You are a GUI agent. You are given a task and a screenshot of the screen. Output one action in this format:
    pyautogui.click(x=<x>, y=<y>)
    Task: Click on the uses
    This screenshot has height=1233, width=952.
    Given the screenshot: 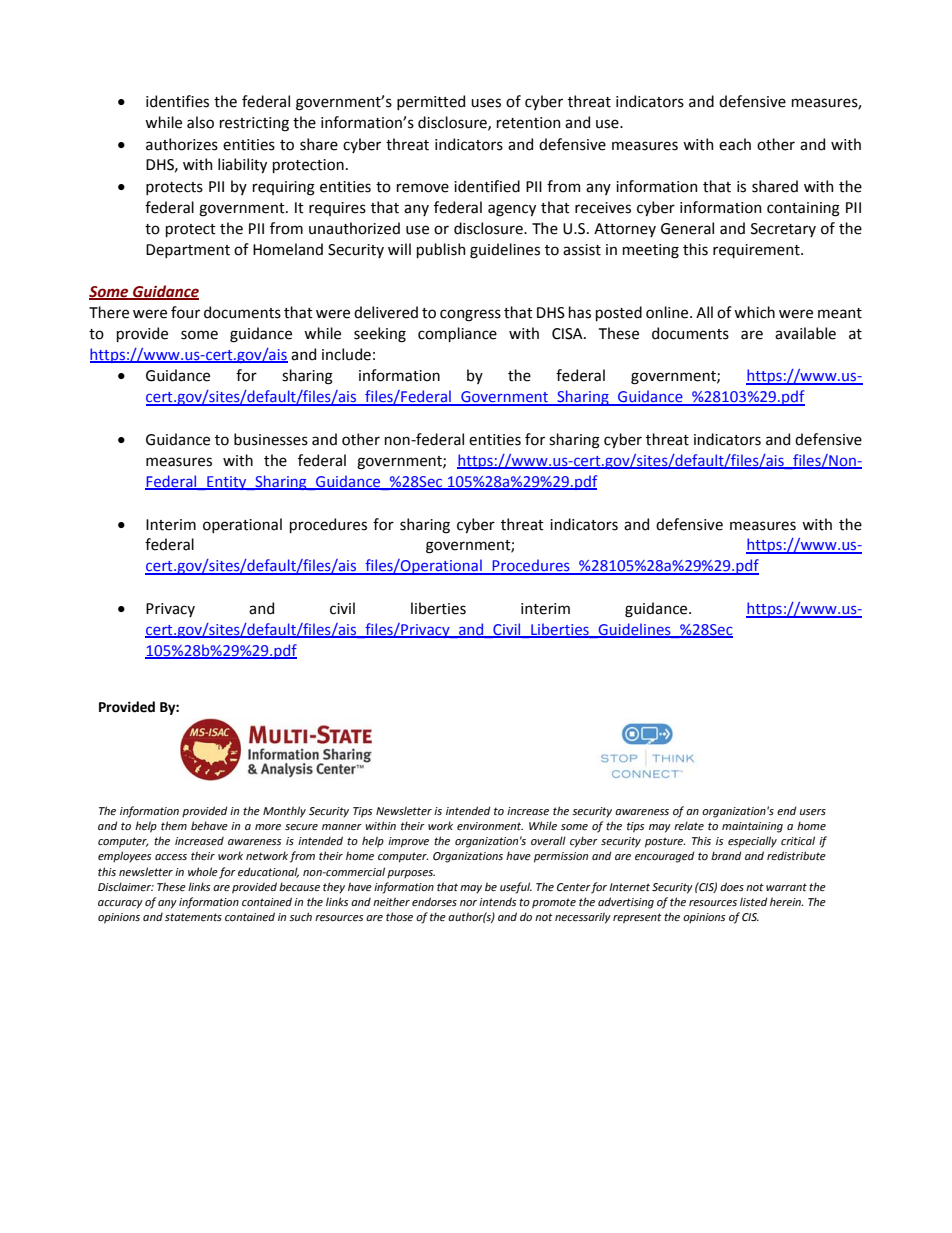 What is the action you would take?
    pyautogui.click(x=486, y=103)
